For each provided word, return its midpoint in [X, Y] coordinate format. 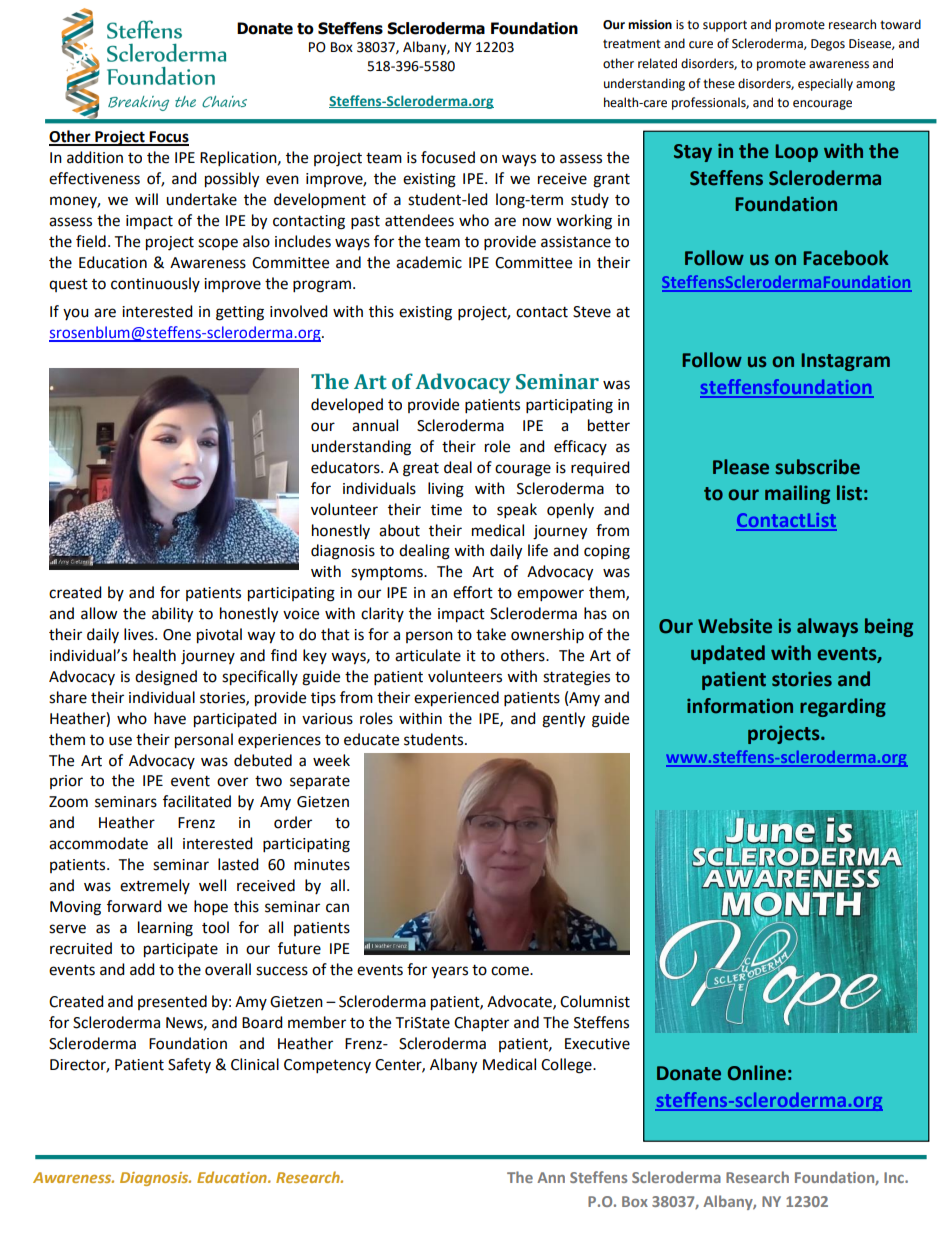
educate [371, 739]
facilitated [197, 801]
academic [429, 262]
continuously [155, 284]
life [538, 550]
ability [172, 615]
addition [95, 157]
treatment [632, 44]
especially [825, 84]
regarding [843, 707]
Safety [189, 1065]
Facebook [846, 258]
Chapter [481, 1024]
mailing [797, 494]
